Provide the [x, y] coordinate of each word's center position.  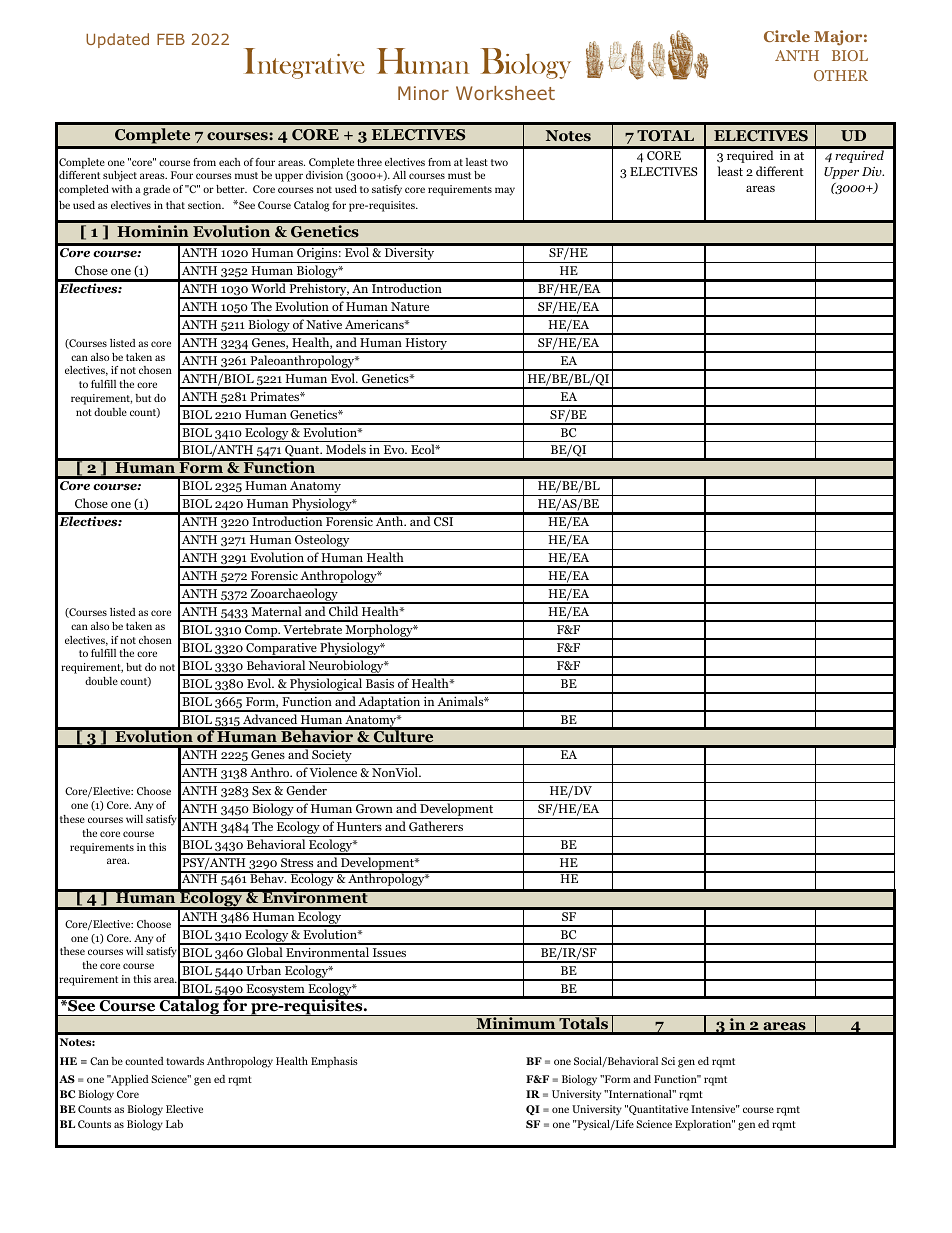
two [499, 162]
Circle [787, 36]
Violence [333, 772]
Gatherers [436, 826]
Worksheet [505, 93]
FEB [171, 39]
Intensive [714, 1109]
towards [185, 1061]
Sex [261, 790]
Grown [374, 808]
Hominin [153, 231]
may [505, 191]
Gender [306, 790]
